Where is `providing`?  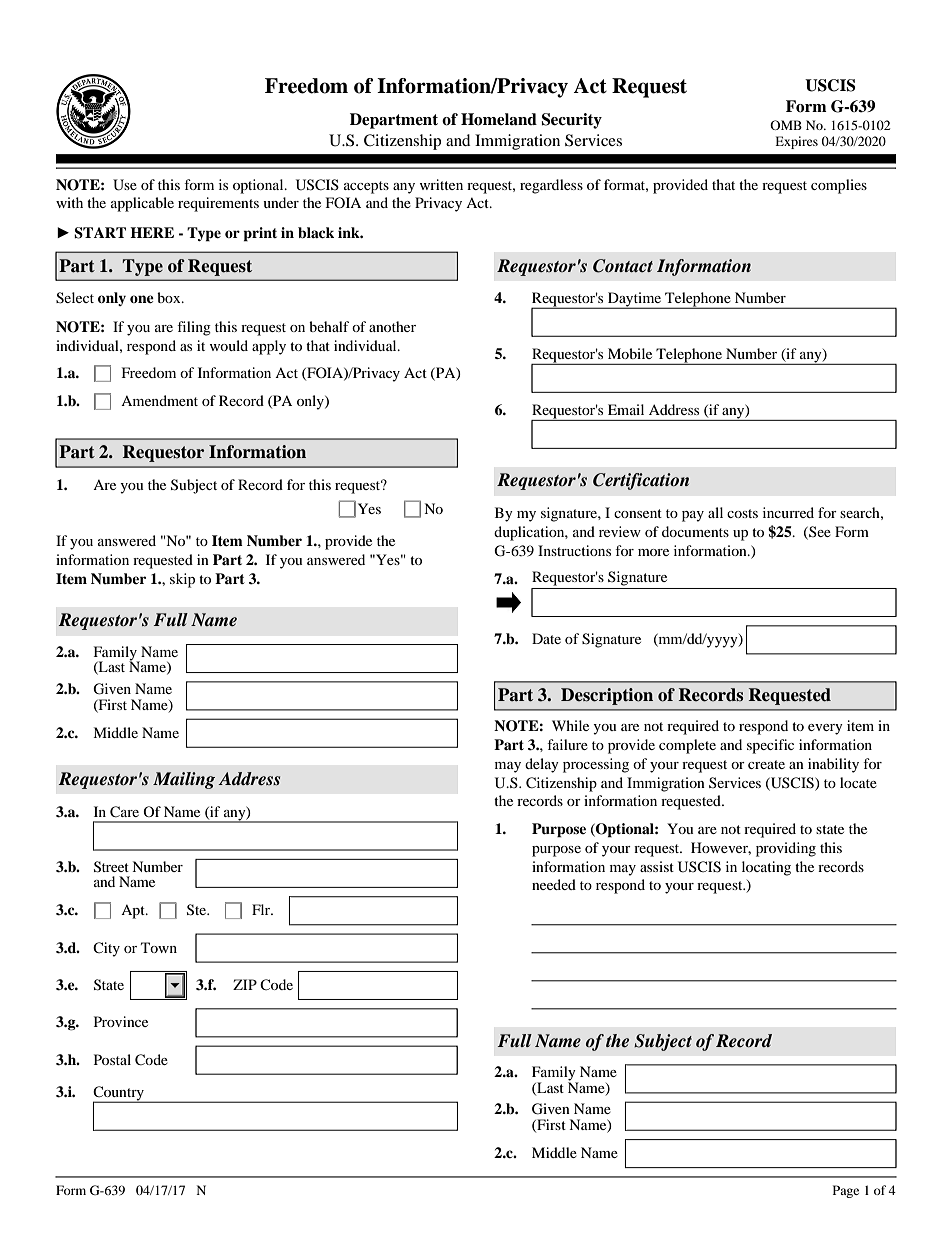
providing is located at coordinates (786, 849).
